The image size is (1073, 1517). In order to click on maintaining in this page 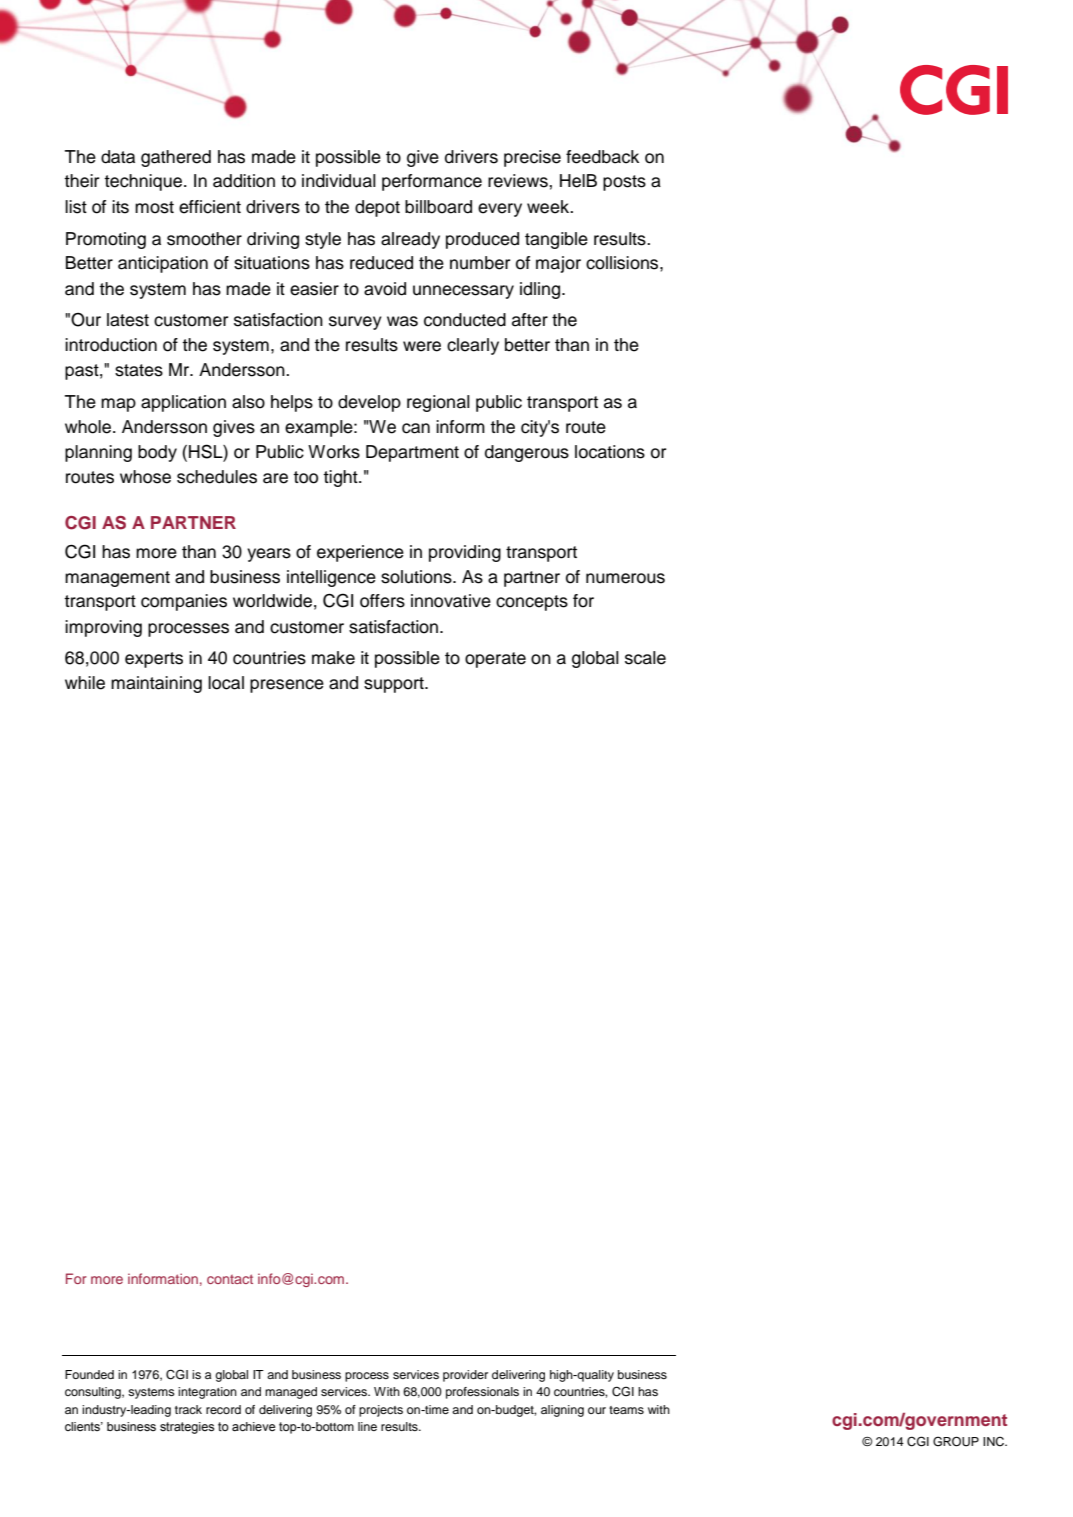, I will do `click(156, 684)`.
